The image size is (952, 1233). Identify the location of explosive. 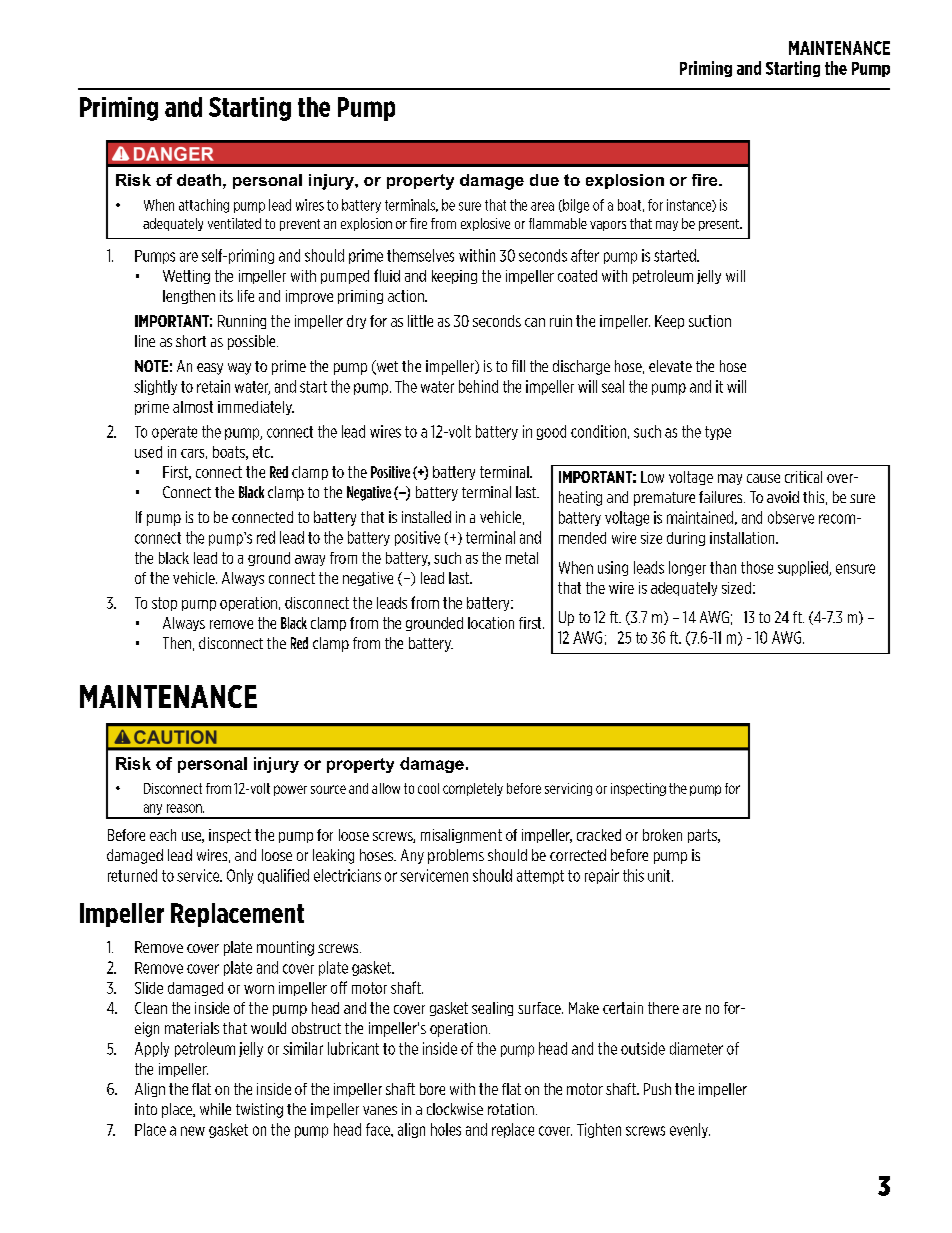
(485, 224).
